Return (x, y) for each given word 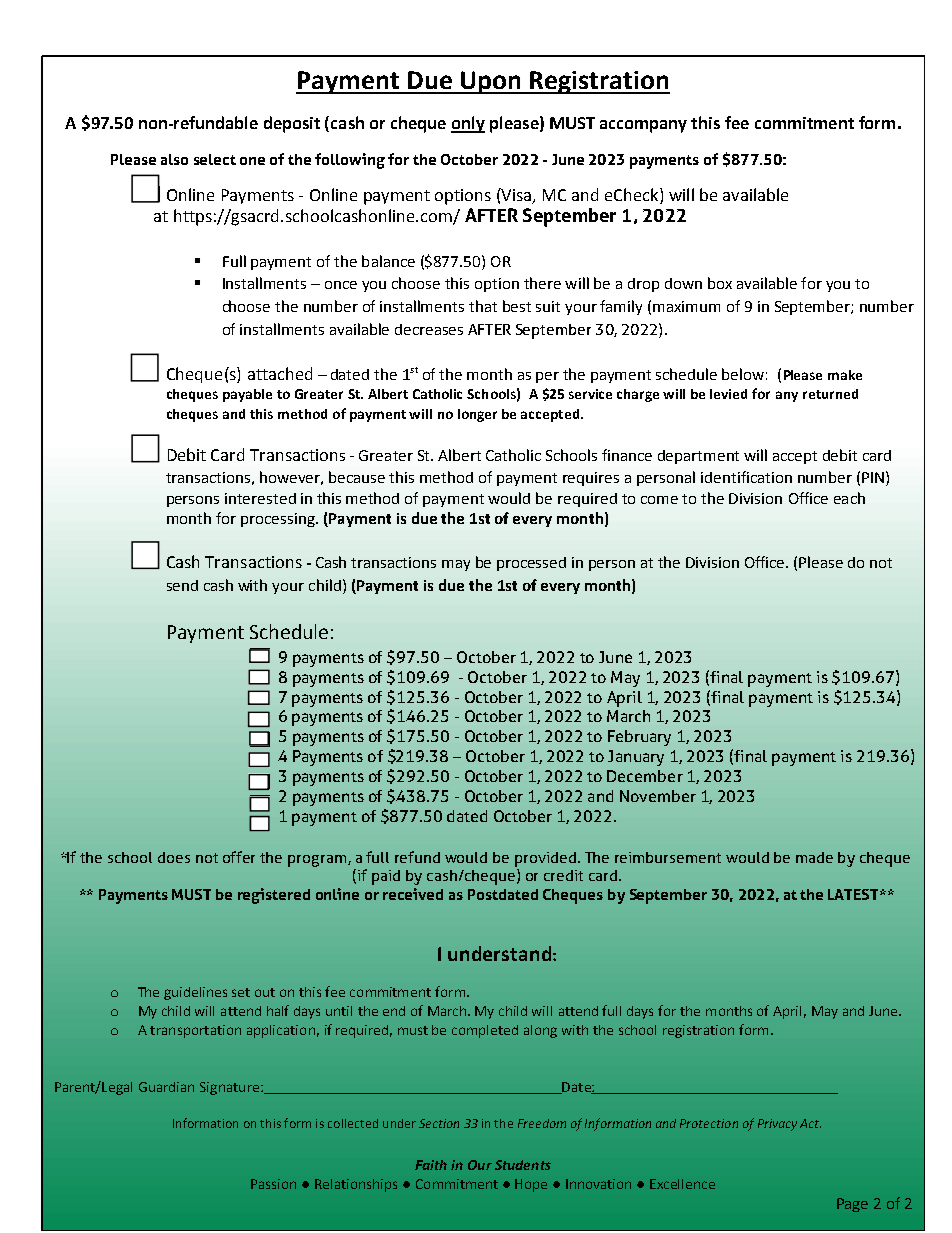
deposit (292, 124)
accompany (643, 126)
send (182, 585)
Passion (273, 1184)
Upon (491, 82)
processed (531, 564)
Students (523, 1165)
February (639, 738)
